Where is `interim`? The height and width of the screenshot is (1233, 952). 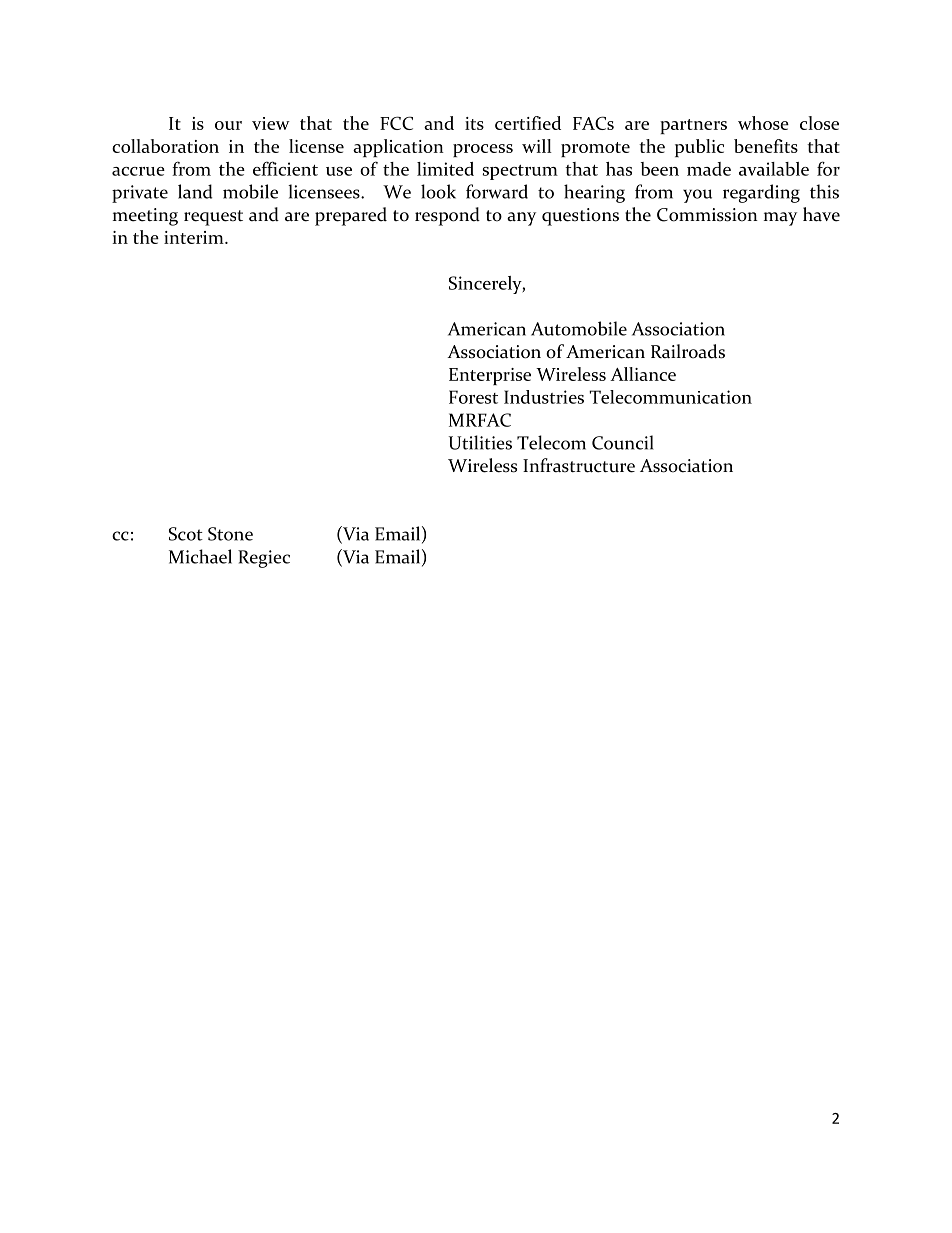 interim is located at coordinates (195, 237).
